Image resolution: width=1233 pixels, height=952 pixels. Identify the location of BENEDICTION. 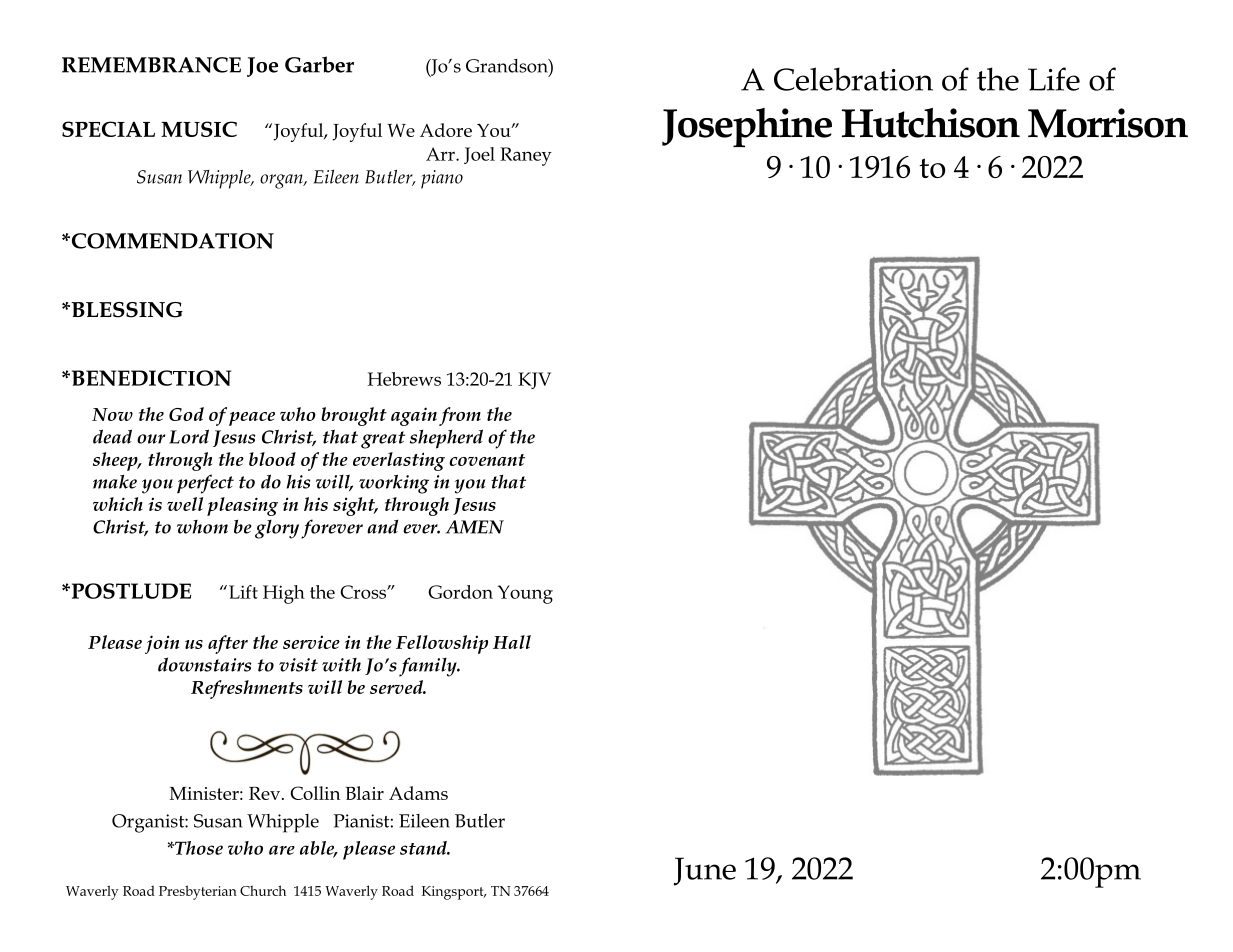
(150, 378).
